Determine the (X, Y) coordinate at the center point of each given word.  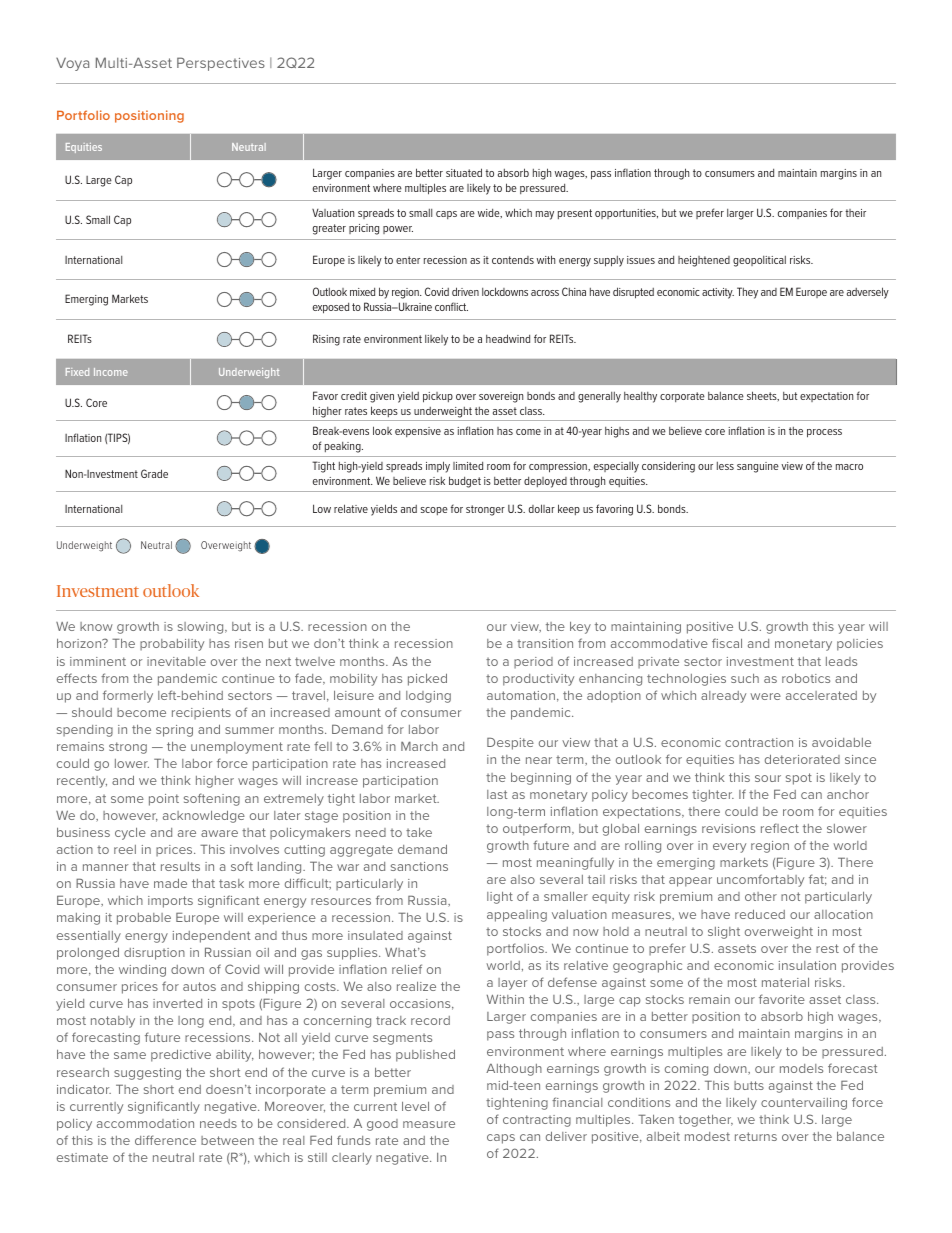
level (415, 1106)
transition (545, 643)
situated (464, 172)
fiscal (727, 643)
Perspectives (221, 64)
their (855, 213)
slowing (202, 628)
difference (165, 1140)
